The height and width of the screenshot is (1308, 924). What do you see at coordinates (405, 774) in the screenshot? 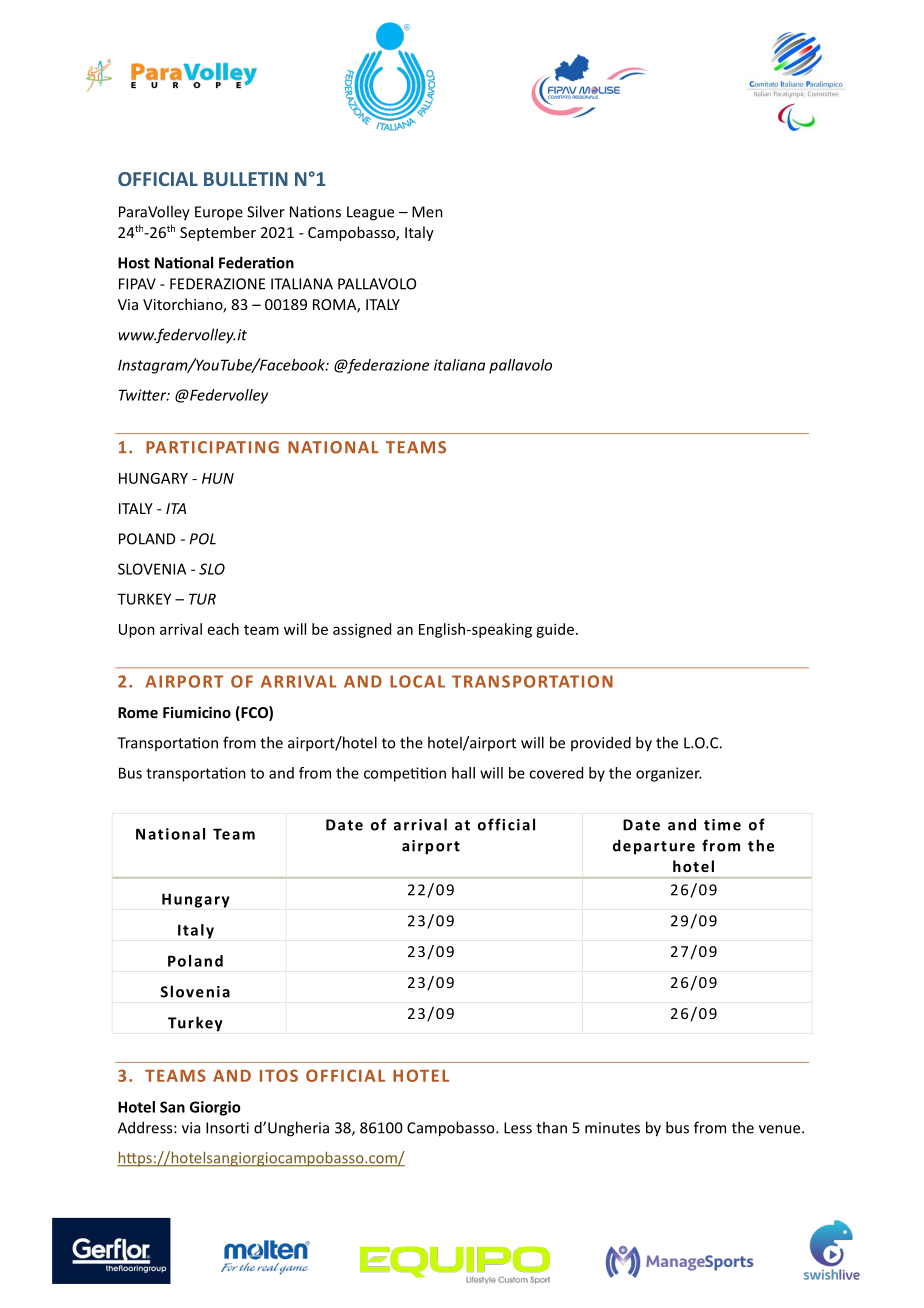
I see `competition` at bounding box center [405, 774].
